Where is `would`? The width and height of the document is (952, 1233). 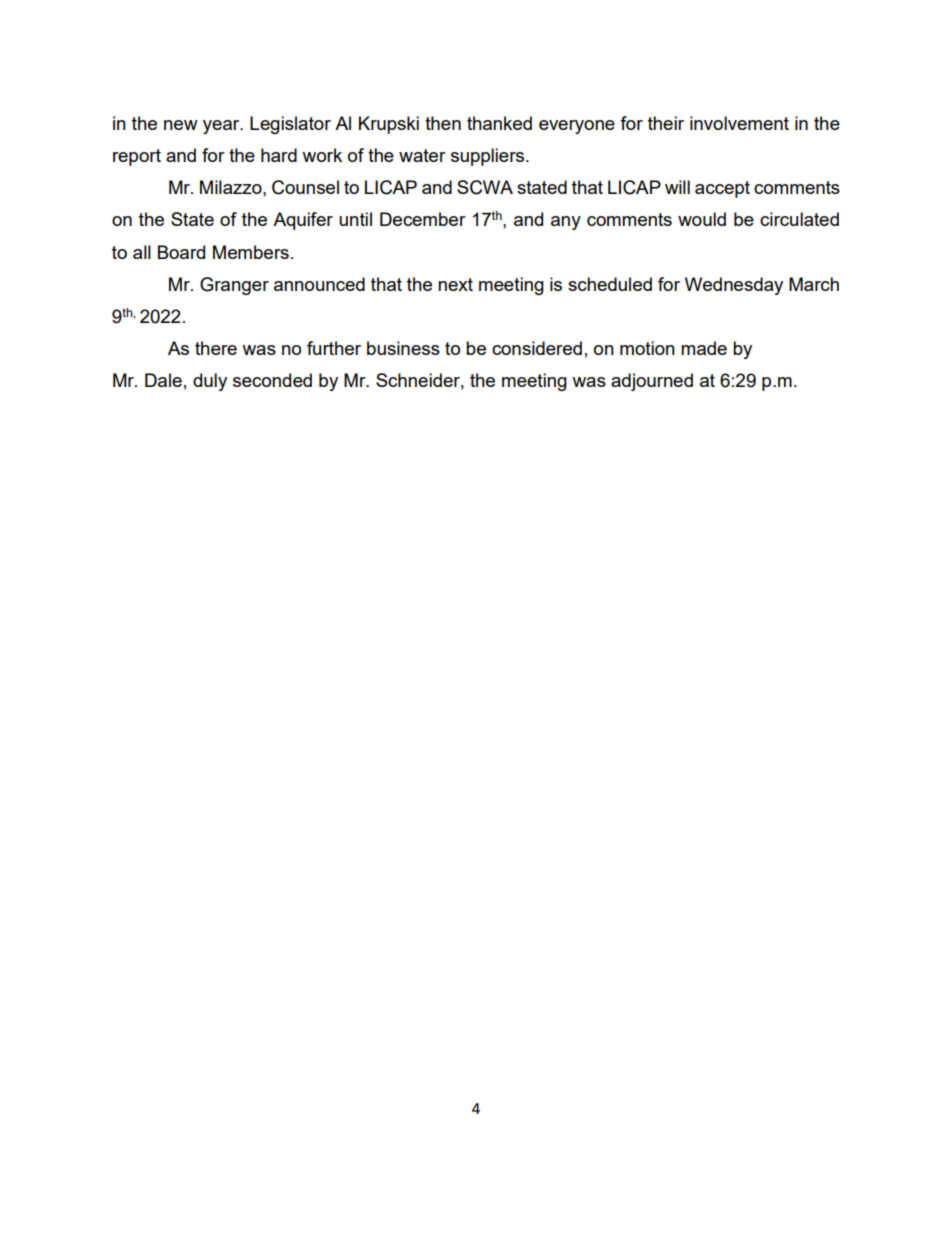 would is located at coordinates (702, 219).
